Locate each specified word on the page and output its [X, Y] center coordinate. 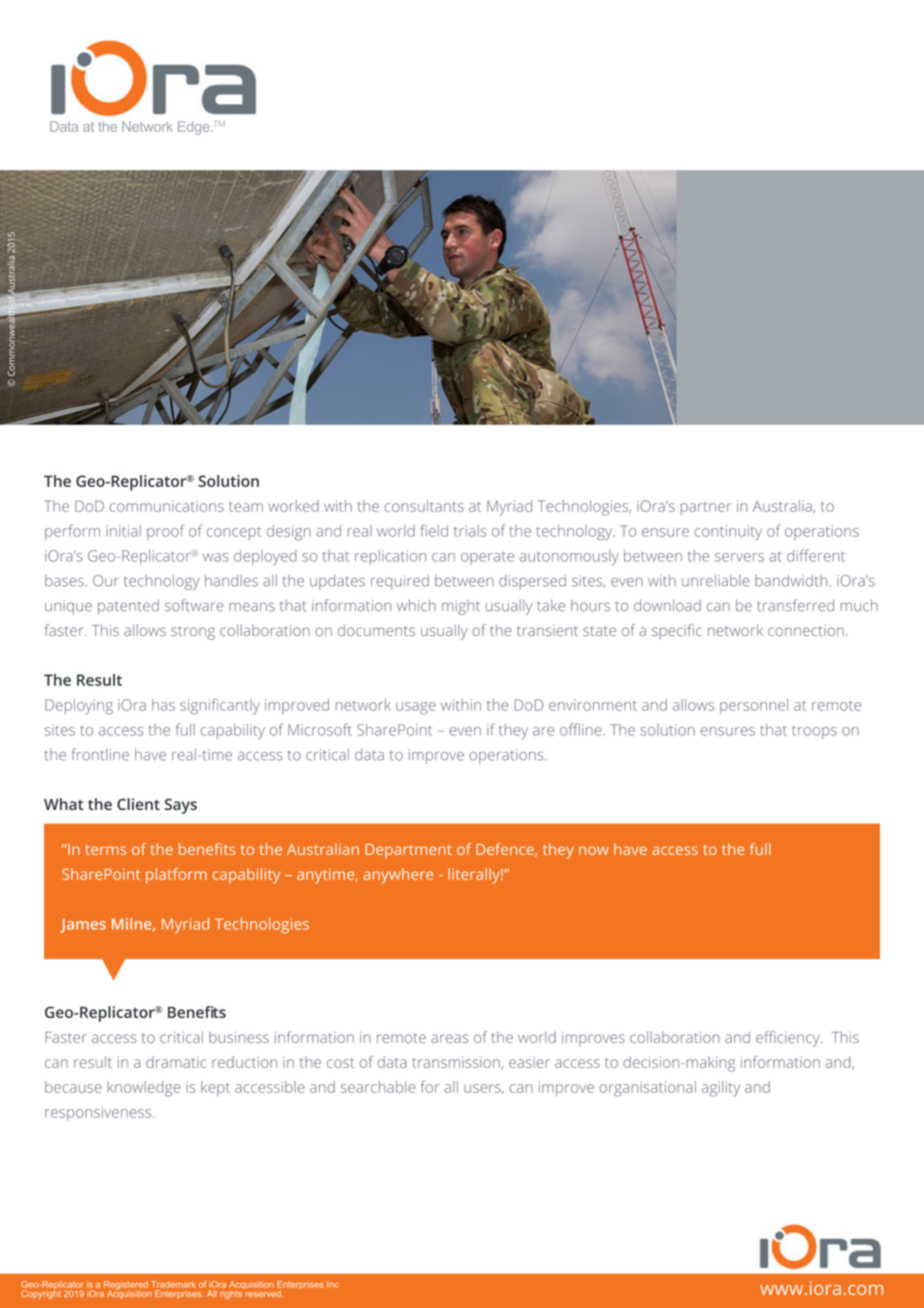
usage [416, 708]
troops [814, 732]
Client [138, 804]
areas [449, 1038]
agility [721, 1089]
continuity [728, 532]
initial [123, 531]
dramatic [176, 1062]
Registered [126, 1286]
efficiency [789, 1039]
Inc [333, 1284]
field [434, 530]
